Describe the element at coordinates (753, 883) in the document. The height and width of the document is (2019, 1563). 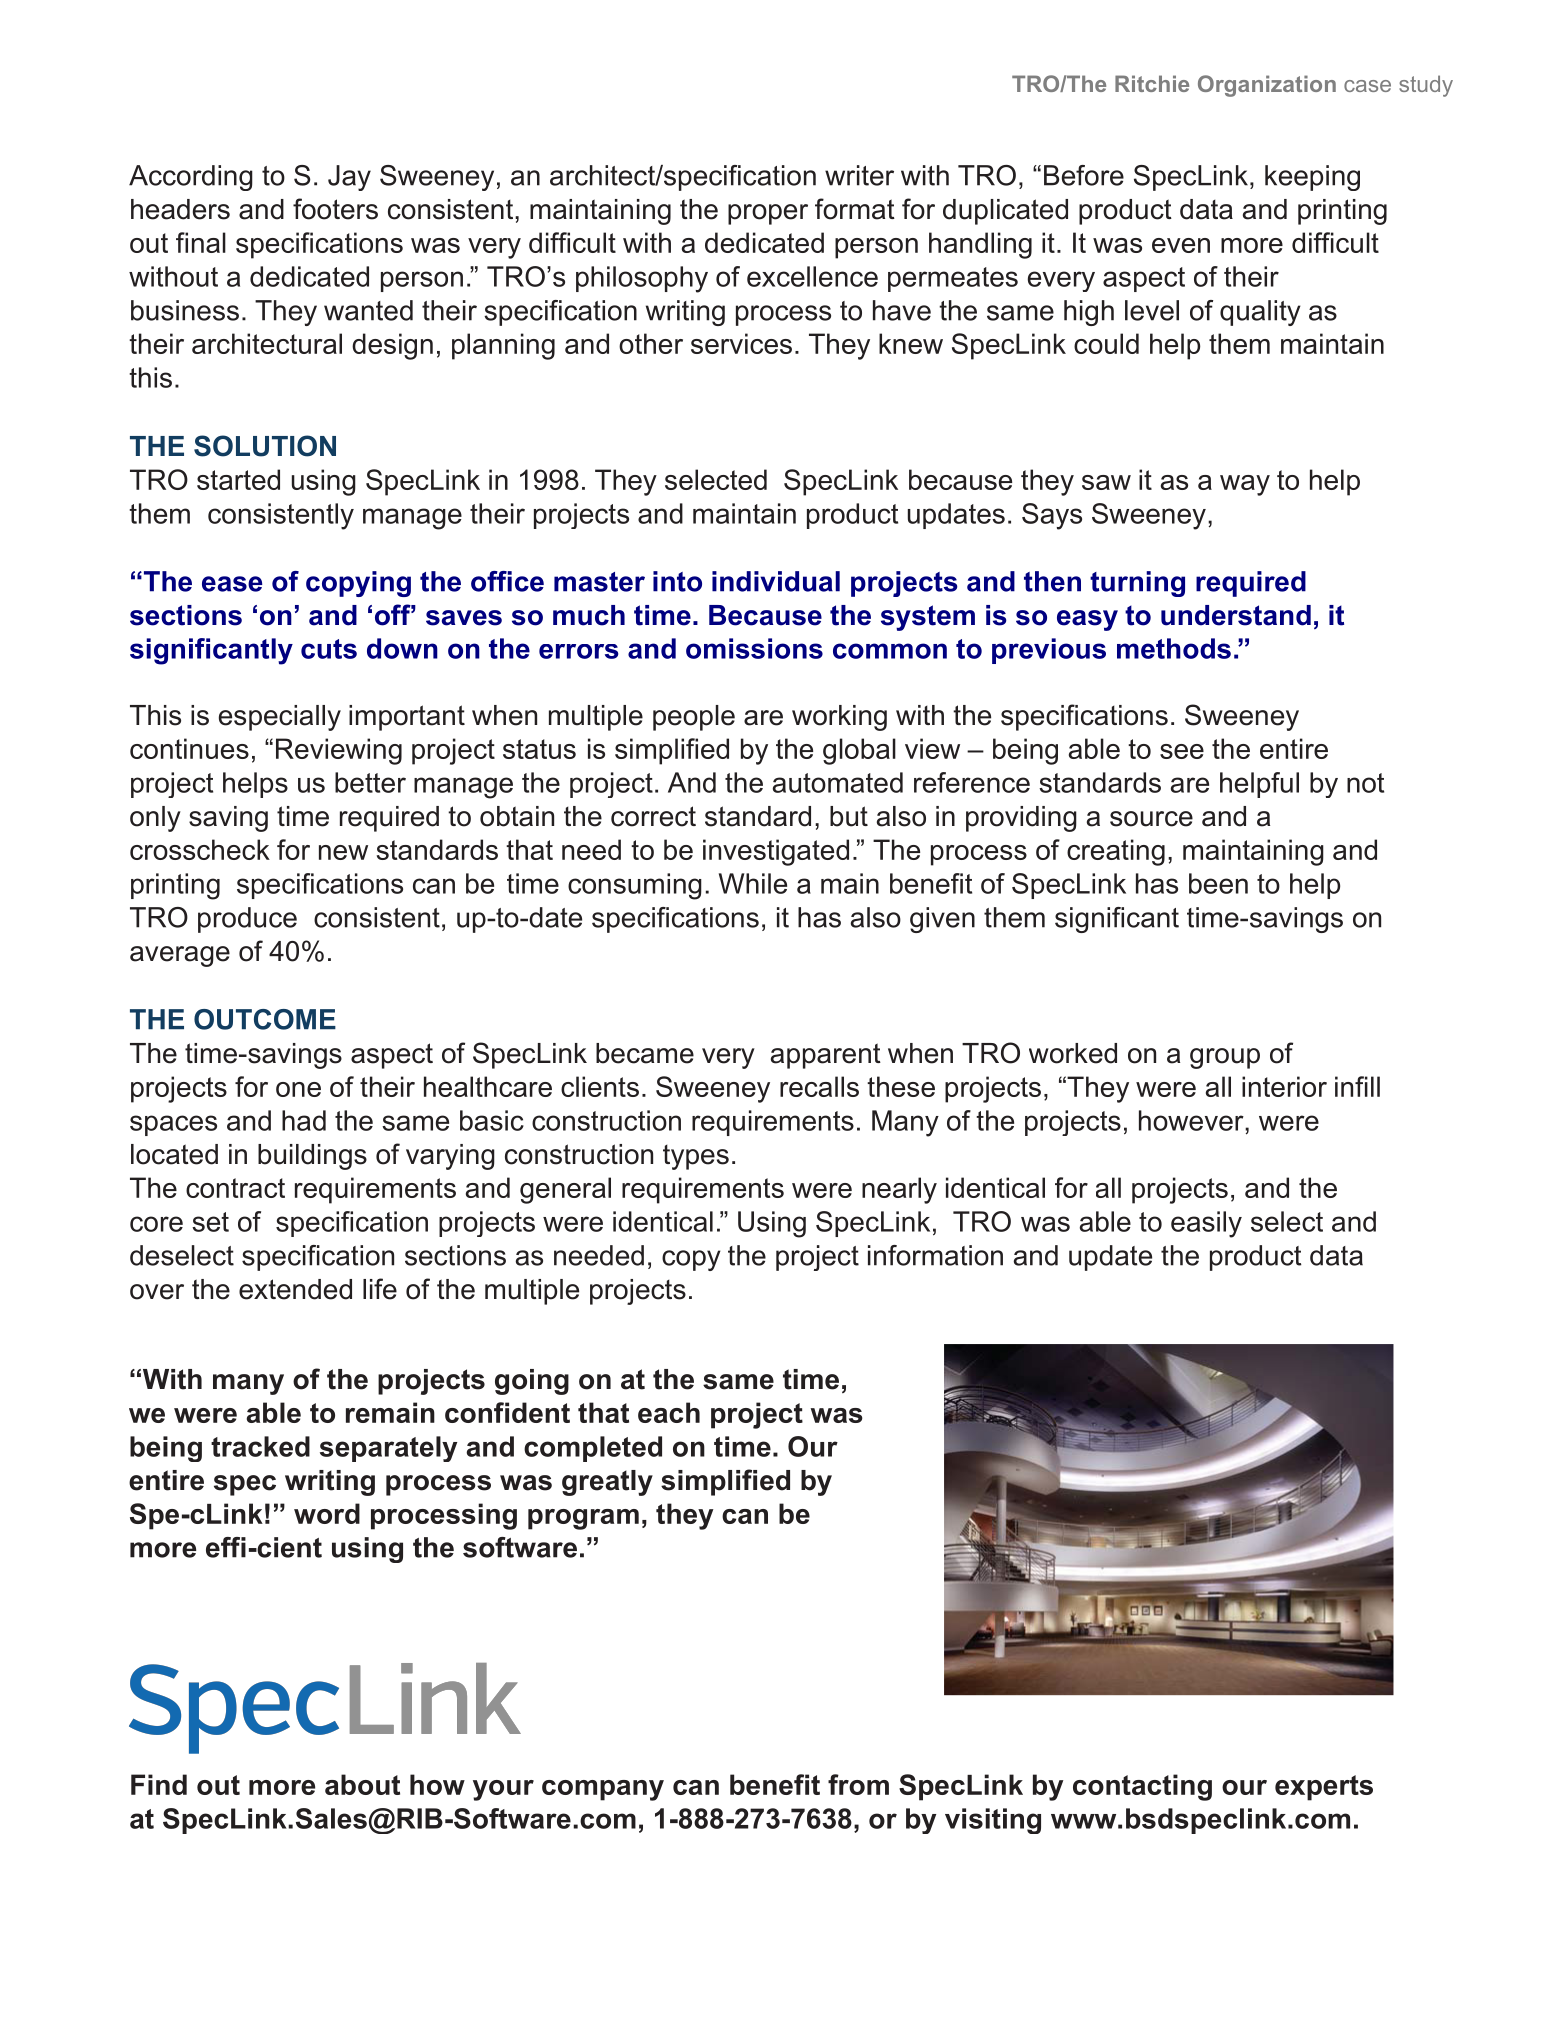
I see `While` at that location.
